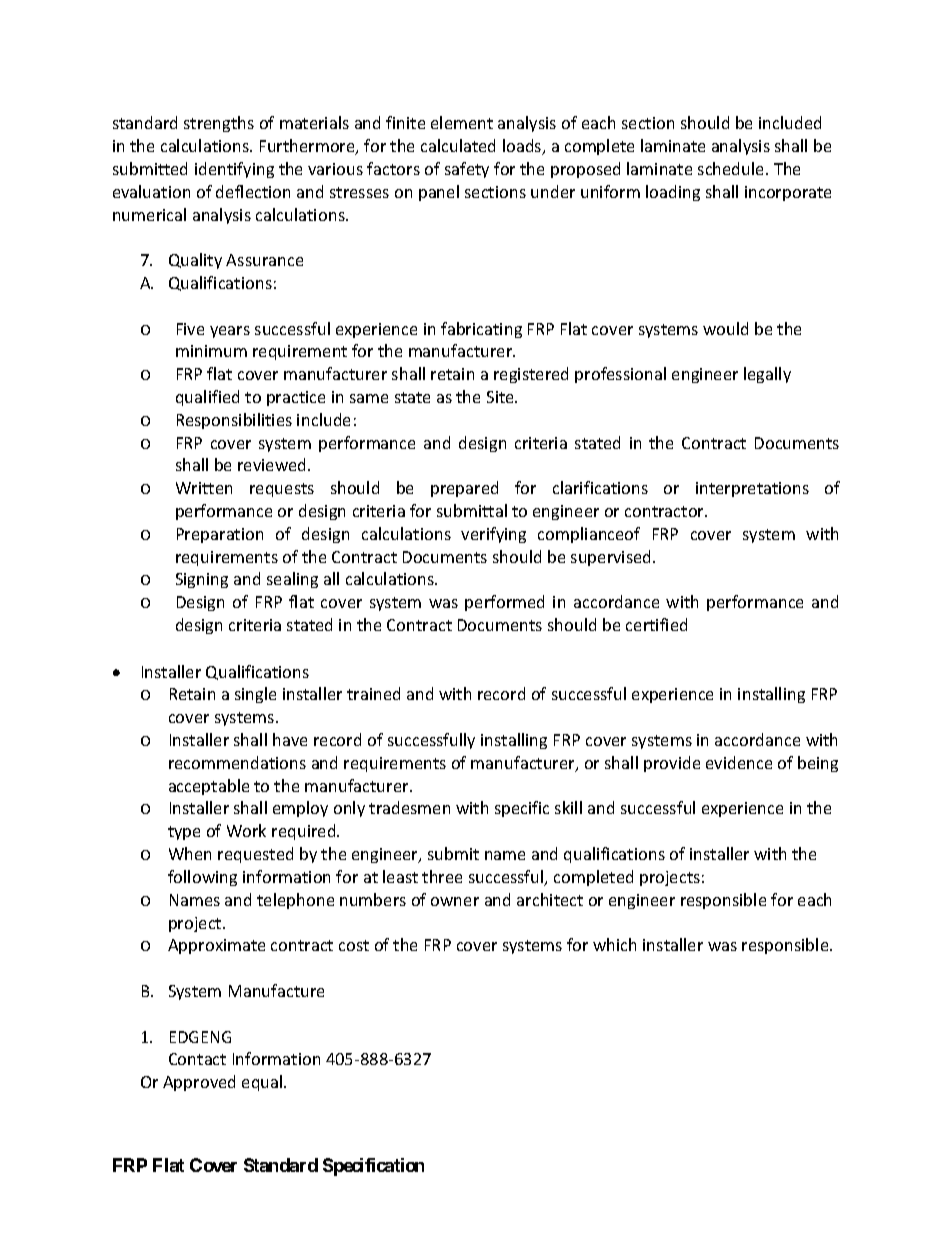 The image size is (952, 1233). Describe the element at coordinates (458, 145) in the screenshot. I see `calculated` at that location.
